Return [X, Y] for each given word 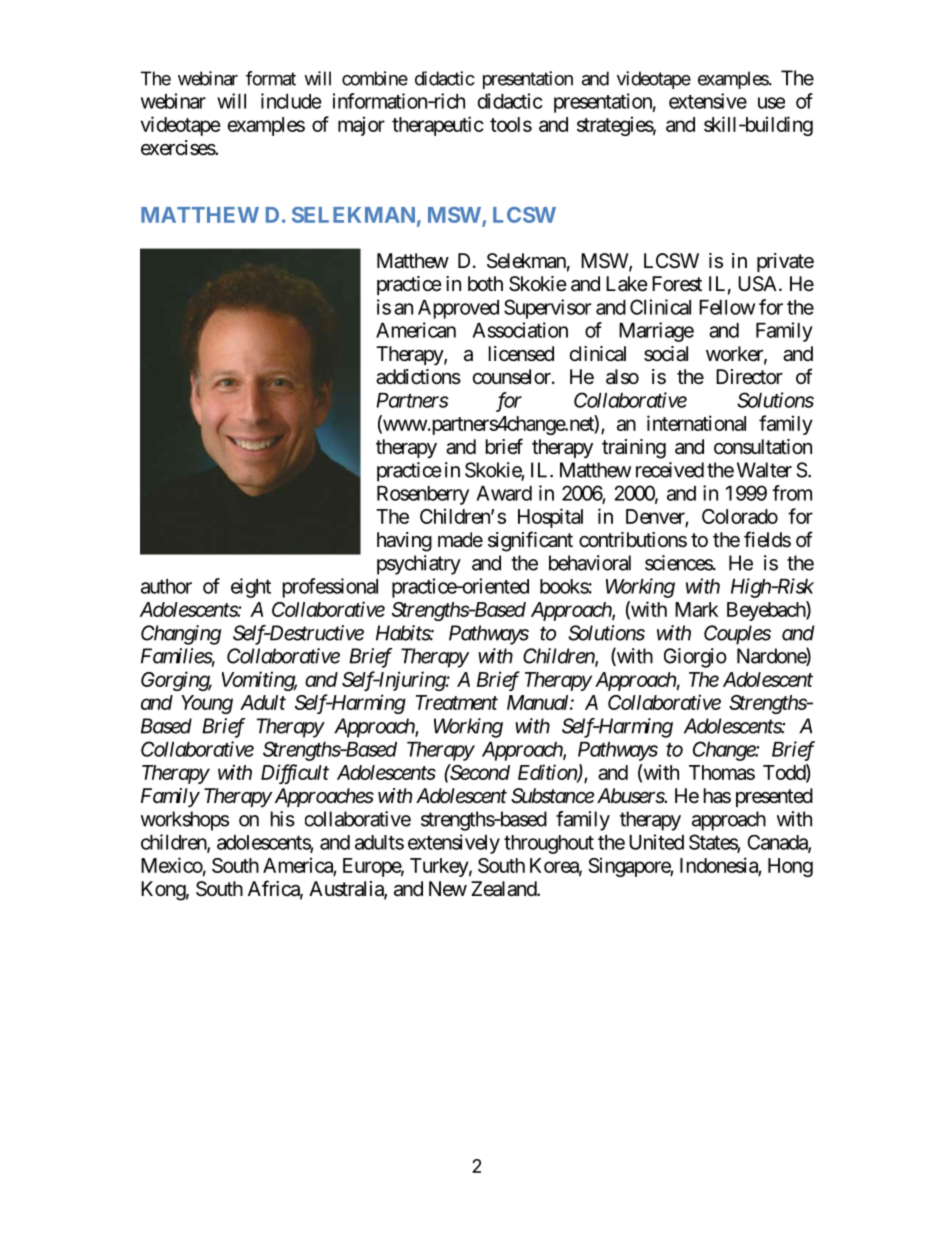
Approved [458, 309]
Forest [677, 284]
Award [504, 493]
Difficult [295, 774]
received [670, 470]
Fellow [727, 307]
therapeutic [438, 126]
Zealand [504, 889]
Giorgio [695, 658]
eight [251, 588]
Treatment [457, 702]
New [448, 888]
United [656, 842]
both [485, 283]
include [291, 101]
